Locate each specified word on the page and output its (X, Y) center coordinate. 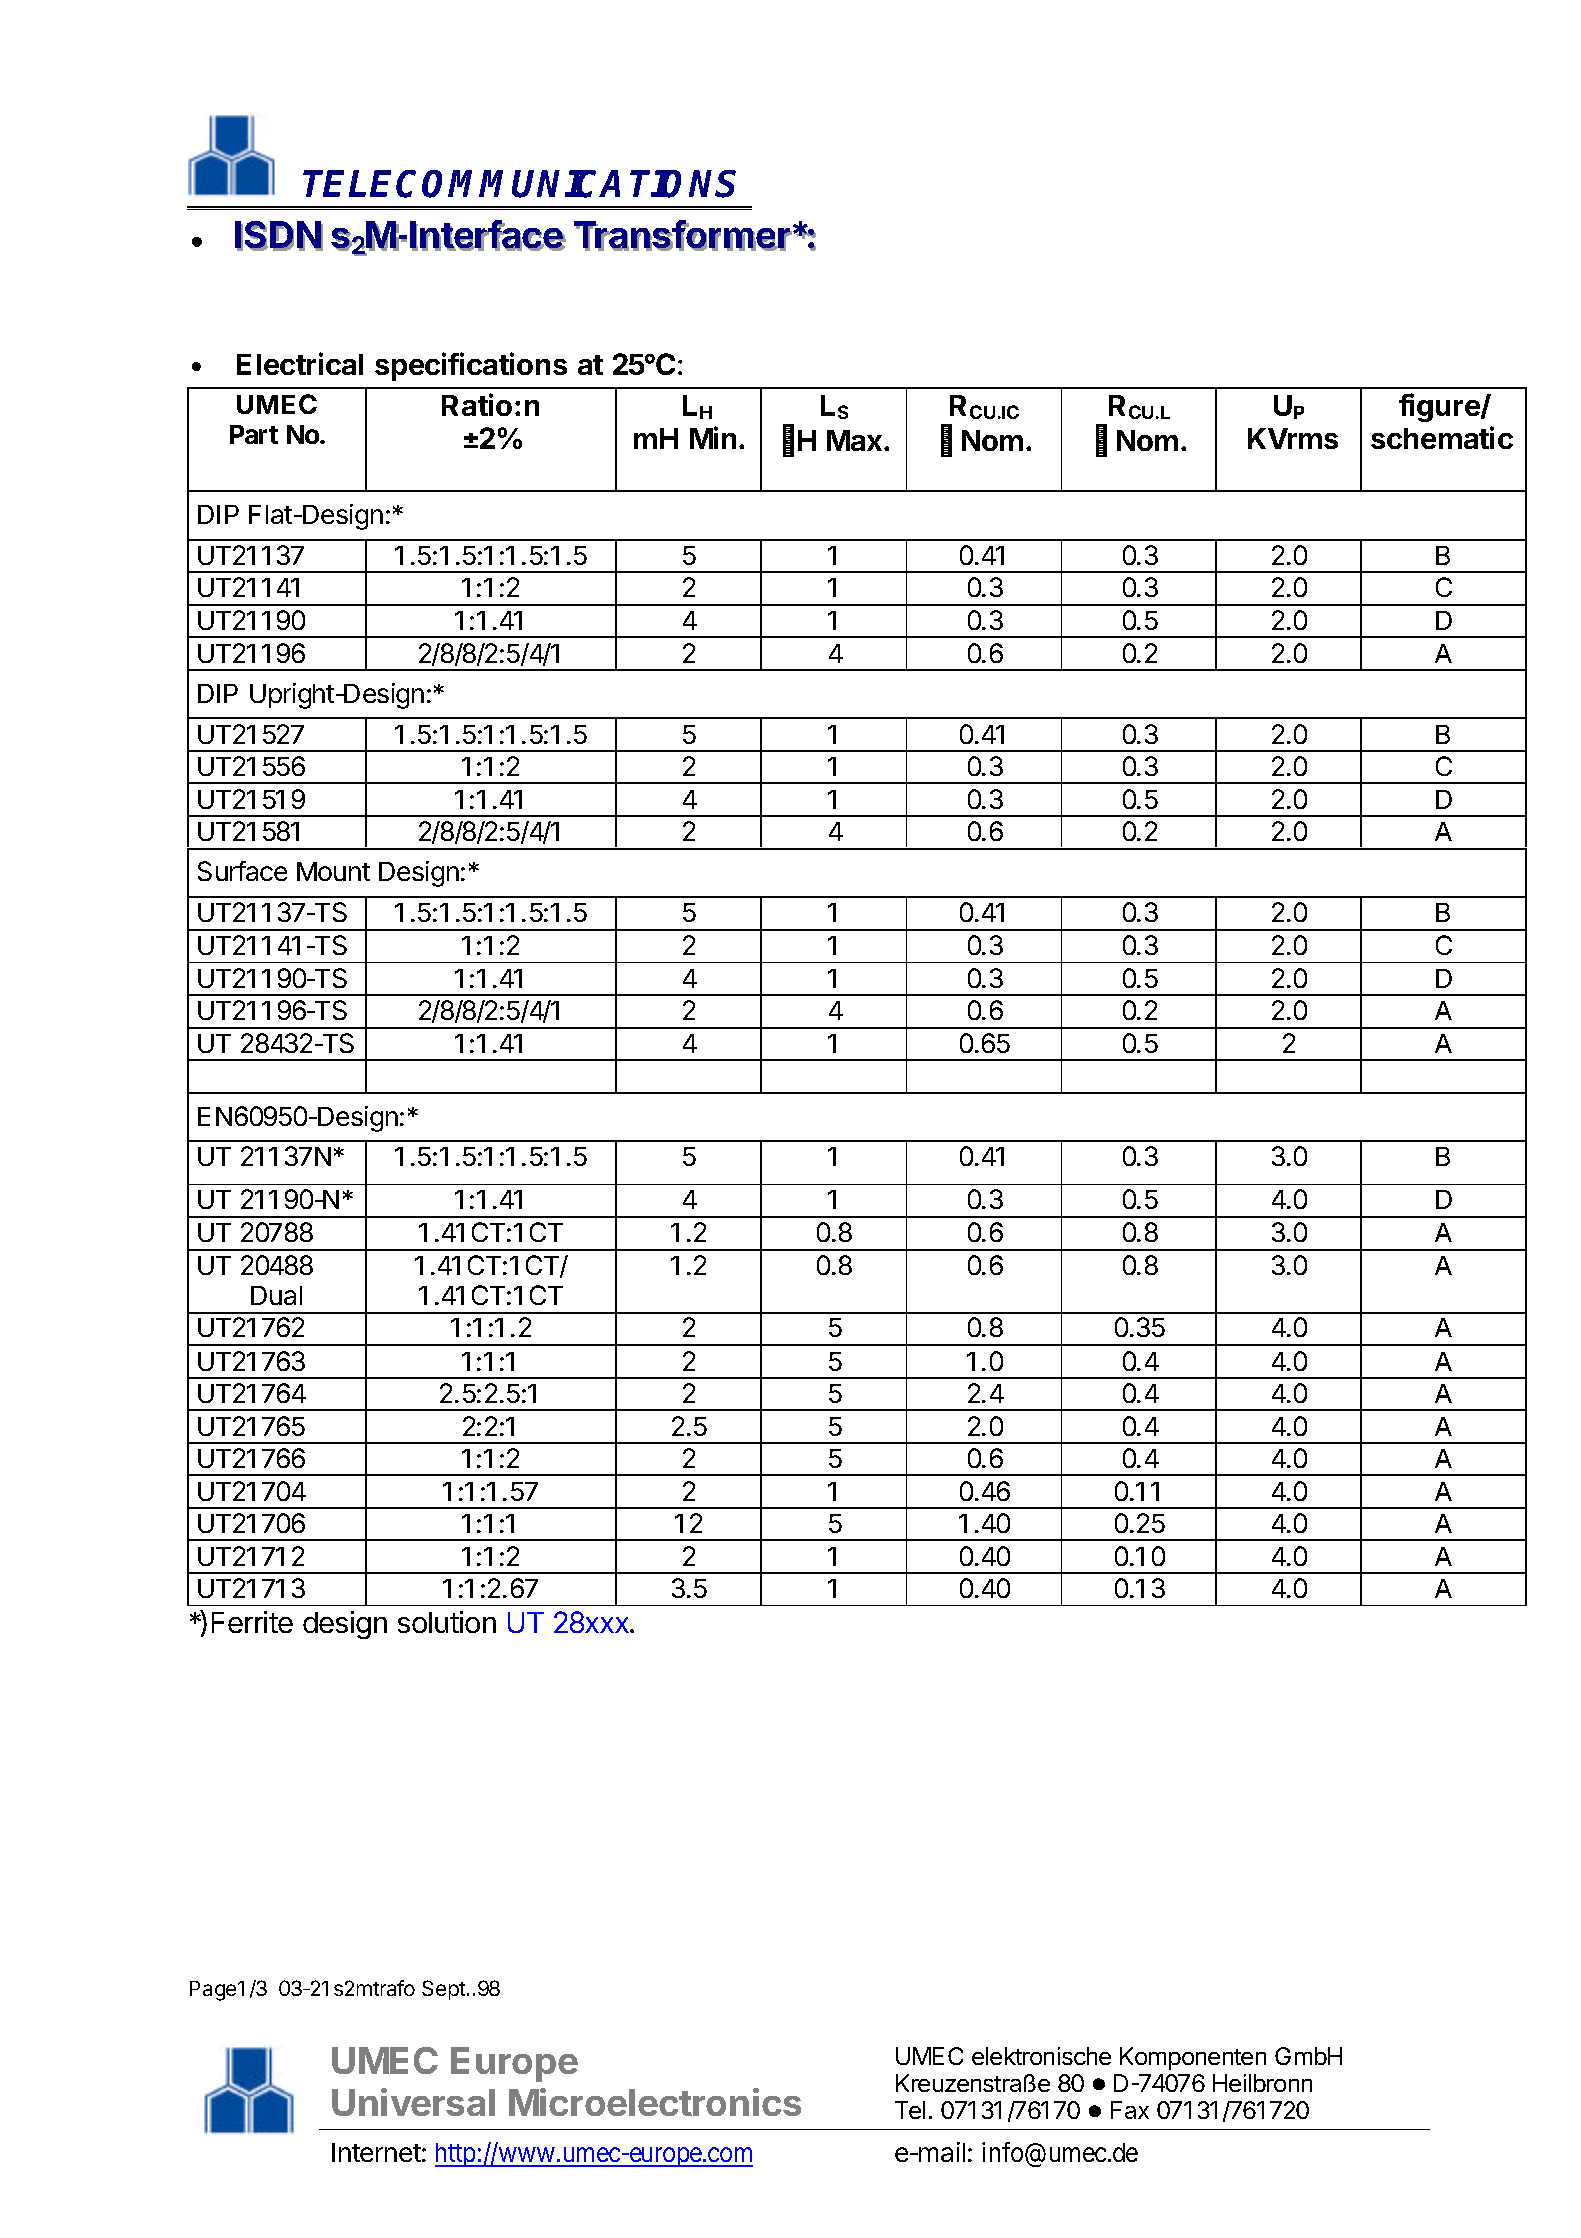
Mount (333, 871)
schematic (1442, 437)
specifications (471, 366)
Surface (242, 871)
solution (447, 1622)
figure (1440, 407)
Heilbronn (1262, 2083)
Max (854, 440)
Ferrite (252, 1622)
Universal (413, 2102)
